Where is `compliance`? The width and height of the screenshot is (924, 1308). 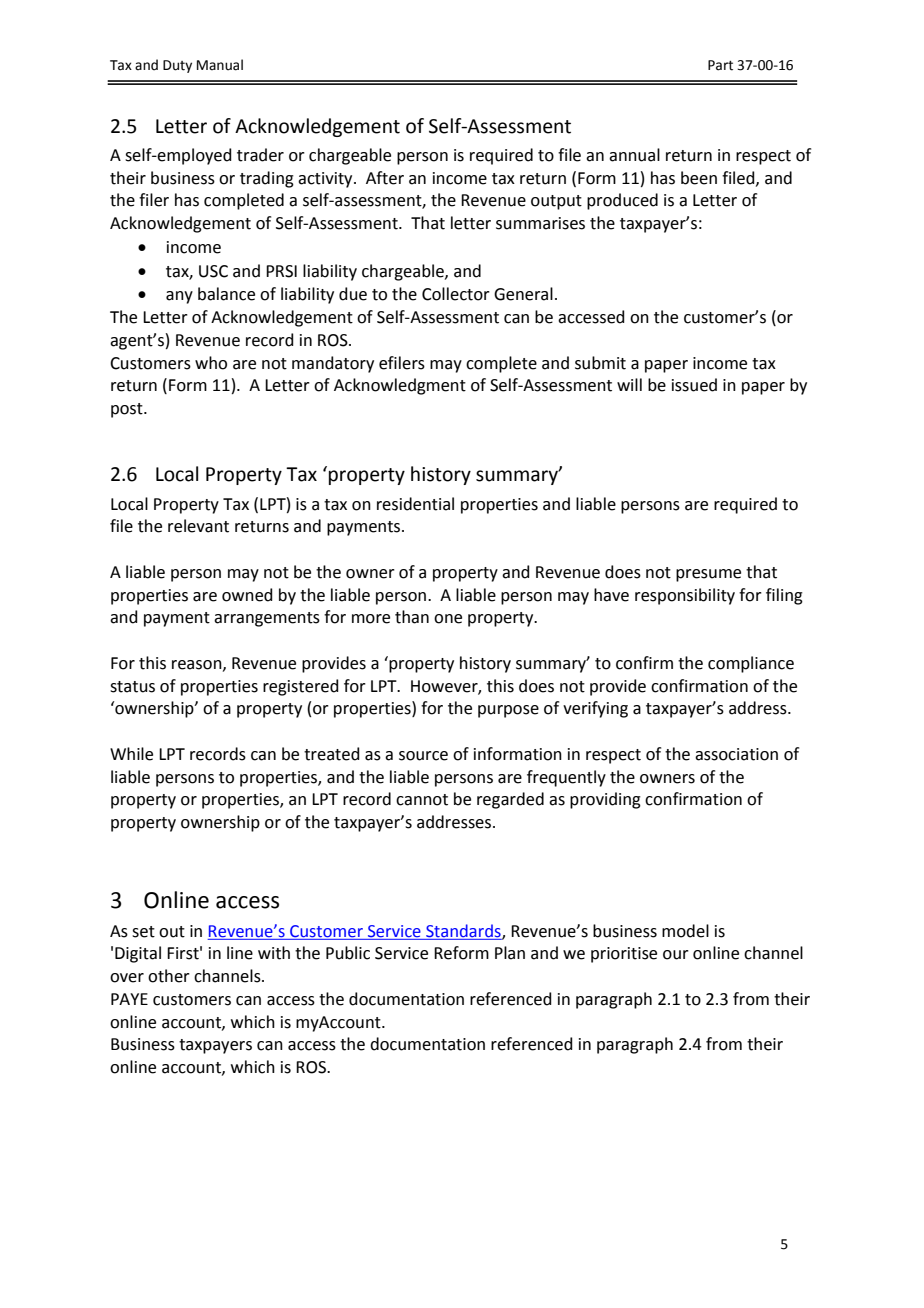 compliance is located at coordinates (751, 664).
